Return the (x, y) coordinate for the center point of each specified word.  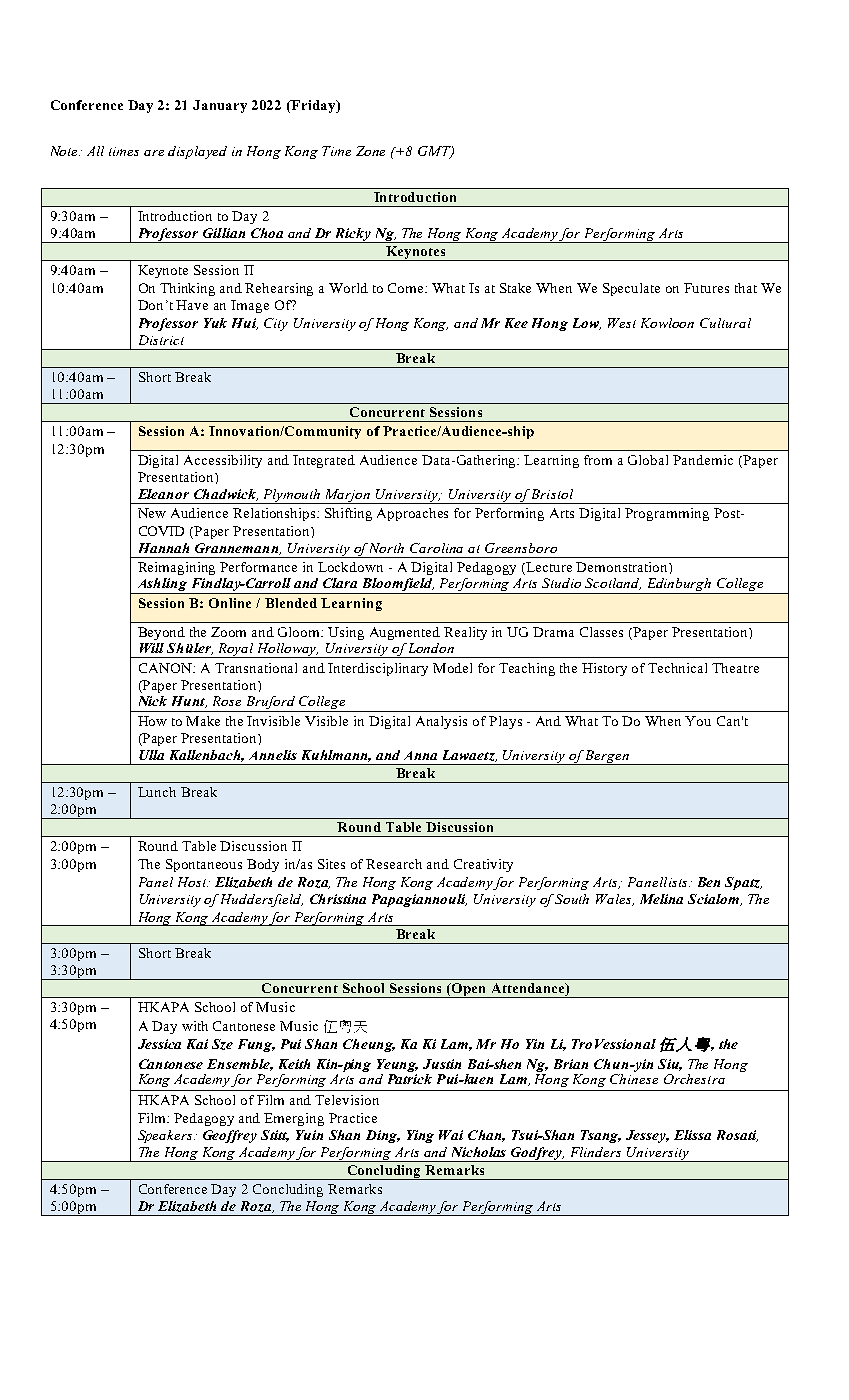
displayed (197, 152)
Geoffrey (230, 1136)
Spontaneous (204, 865)
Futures (706, 288)
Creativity (483, 865)
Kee (516, 323)
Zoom (228, 632)
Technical (677, 668)
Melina (661, 899)
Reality (465, 633)
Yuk (215, 323)
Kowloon (667, 323)
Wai (451, 1135)
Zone (370, 151)
